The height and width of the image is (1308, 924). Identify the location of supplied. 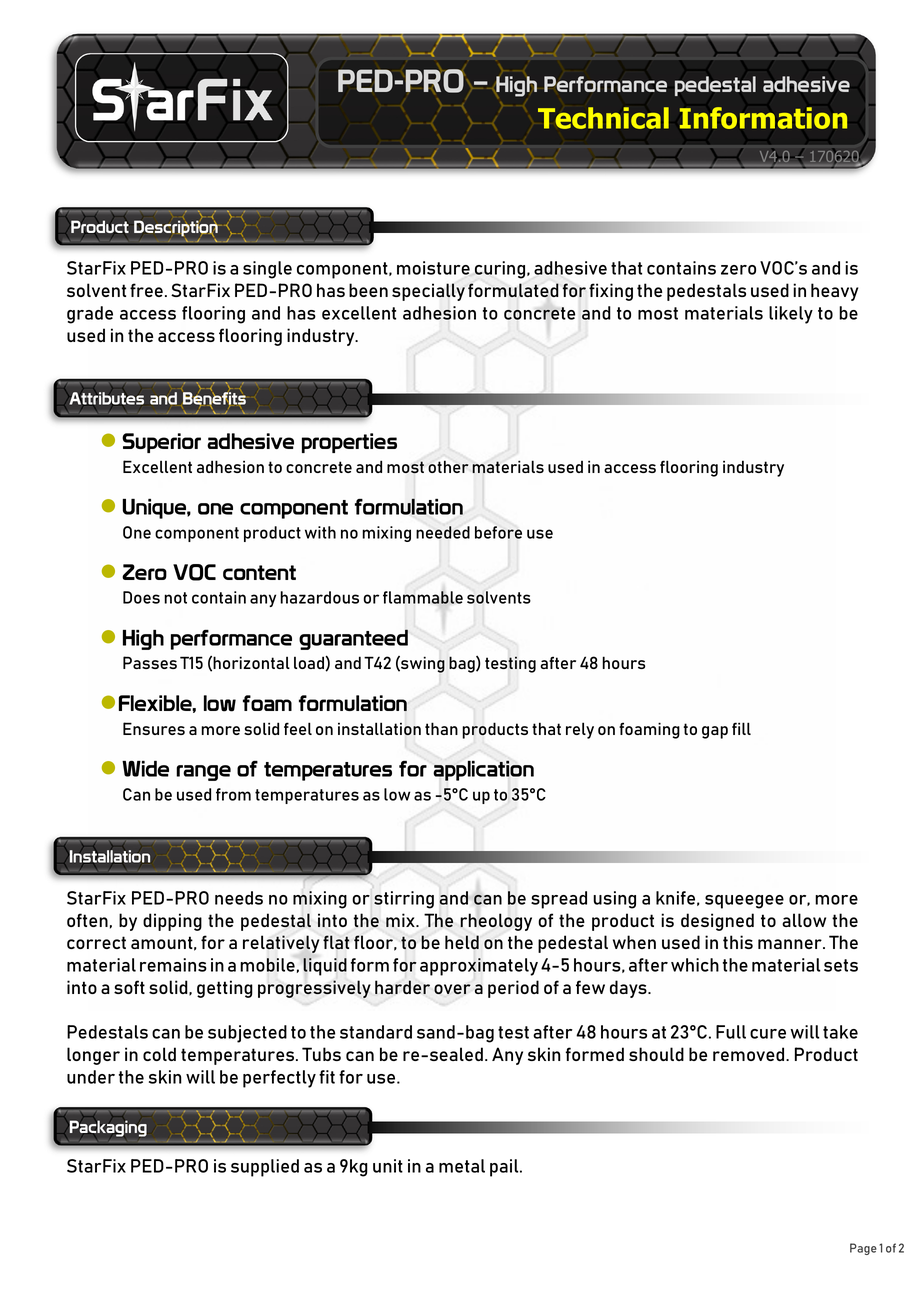
(265, 1168).
